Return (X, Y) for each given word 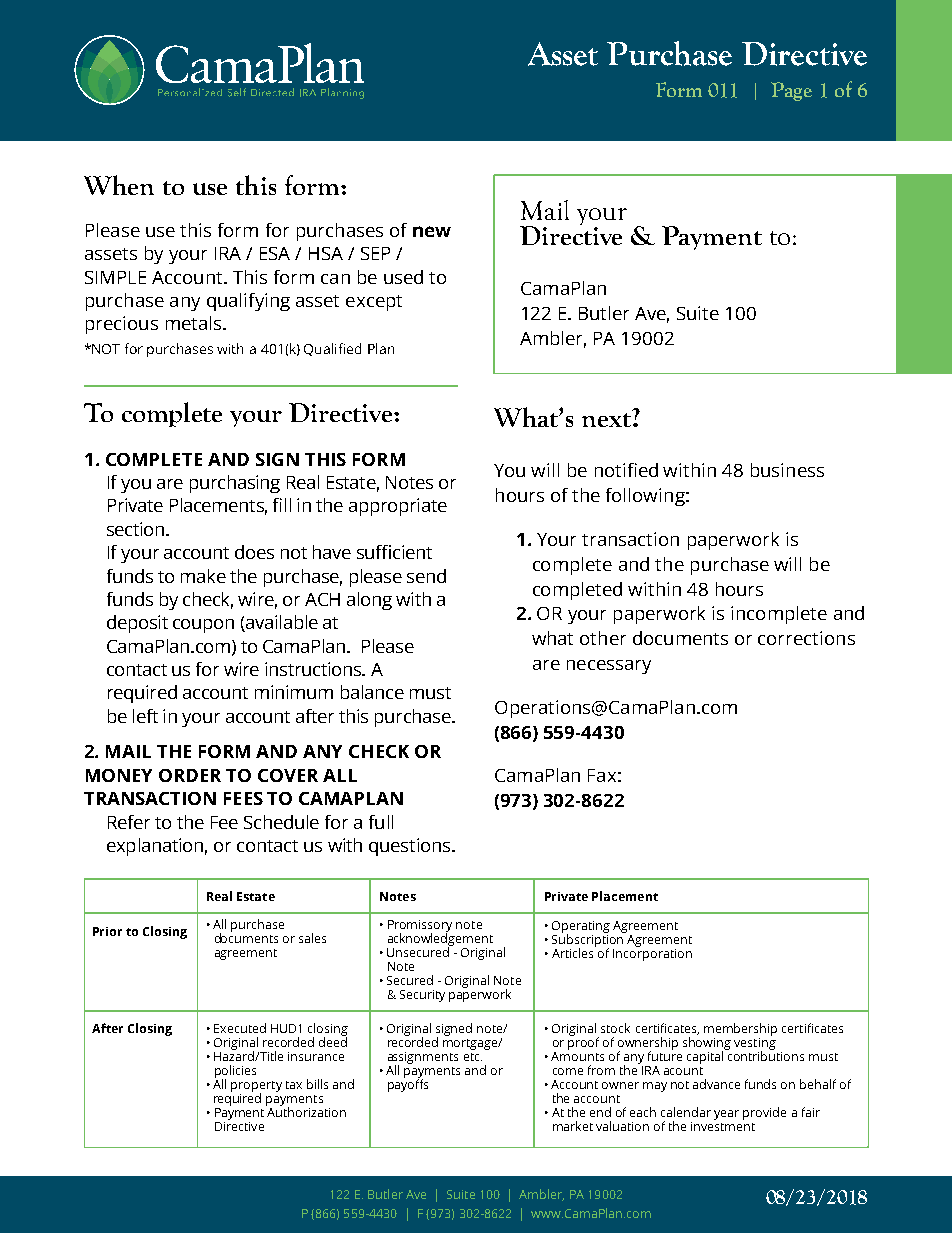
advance (716, 1084)
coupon (203, 626)
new (432, 231)
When (119, 185)
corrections (806, 638)
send (426, 576)
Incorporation (652, 953)
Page (791, 91)
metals (195, 323)
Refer (129, 822)
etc (473, 1057)
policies (235, 1072)
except (374, 303)
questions (411, 847)
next (607, 418)
